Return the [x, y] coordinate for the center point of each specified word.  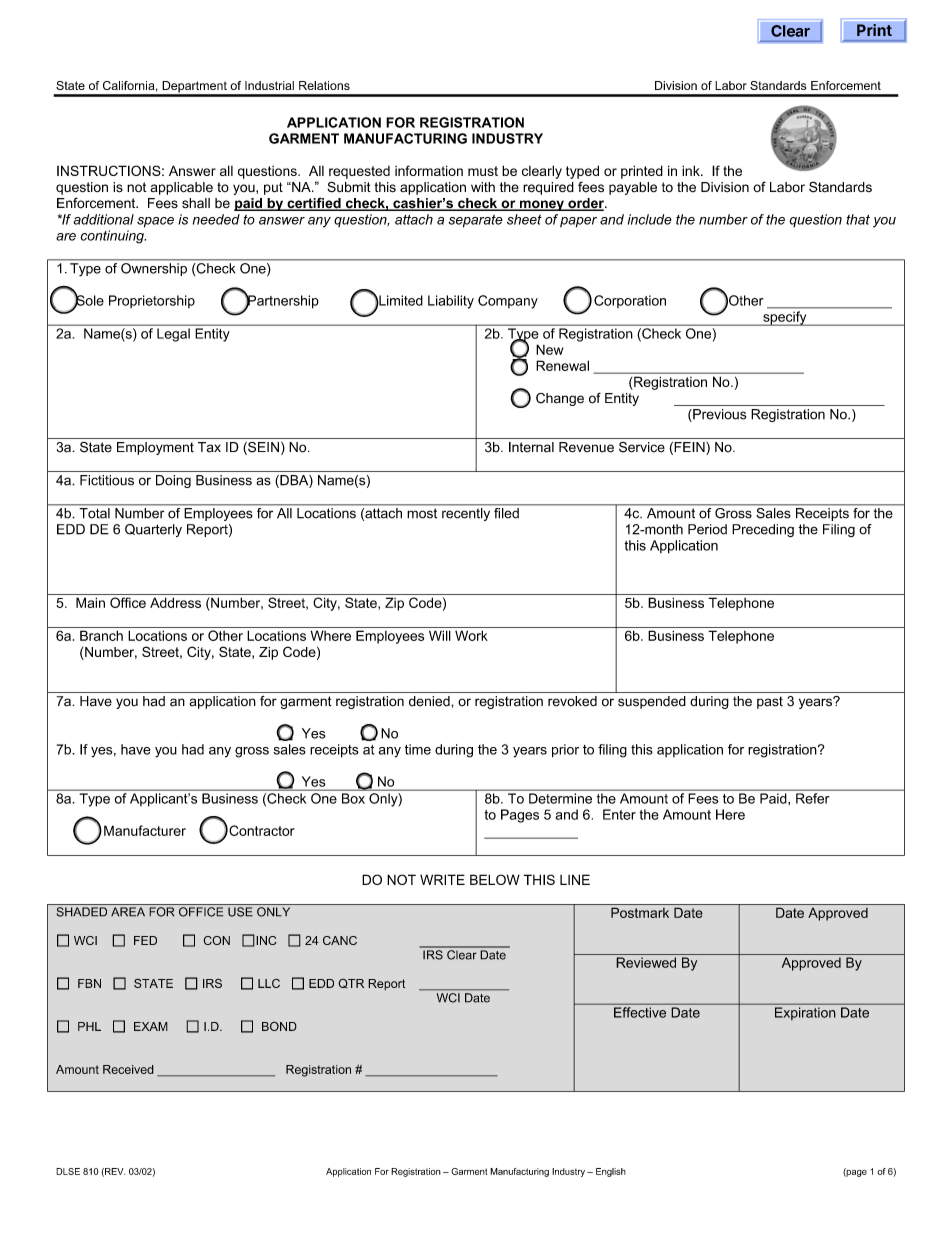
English [611, 1172]
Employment [155, 448]
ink [692, 170]
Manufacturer [145, 830]
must [483, 171]
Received [128, 1069]
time [418, 749]
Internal [531, 447]
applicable [182, 188]
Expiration [805, 1013]
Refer [812, 798]
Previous [718, 415]
